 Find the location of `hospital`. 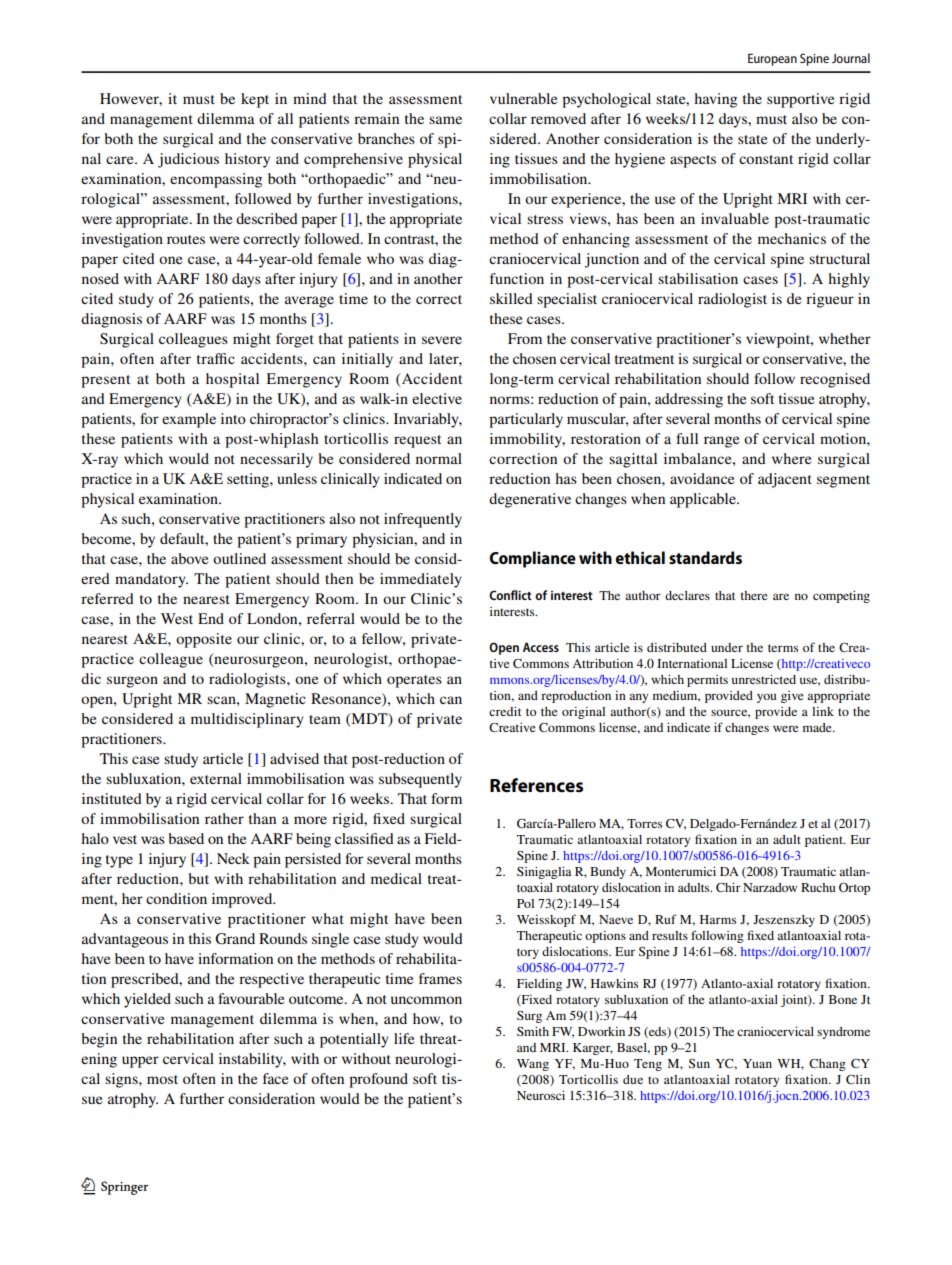

hospital is located at coordinates (232, 380).
